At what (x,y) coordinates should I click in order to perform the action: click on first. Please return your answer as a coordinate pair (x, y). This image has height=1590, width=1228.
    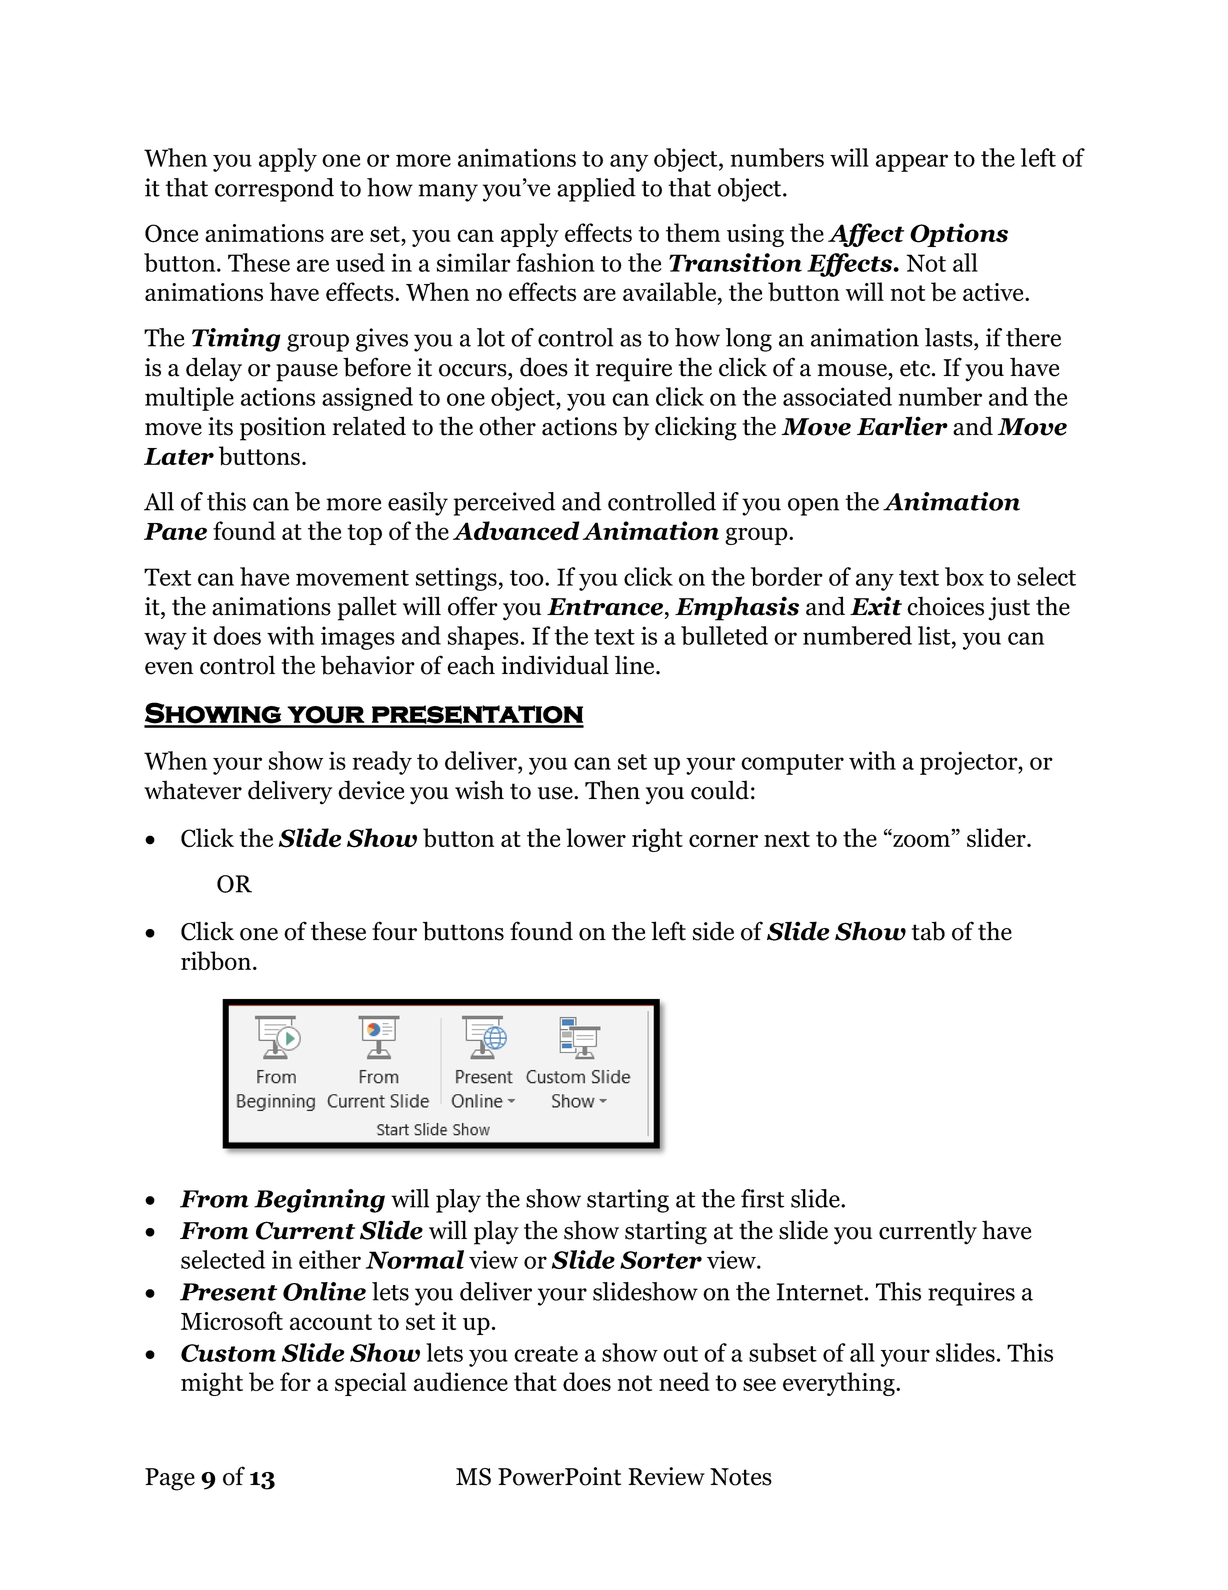
    Looking at the image, I should click on (762, 1198).
